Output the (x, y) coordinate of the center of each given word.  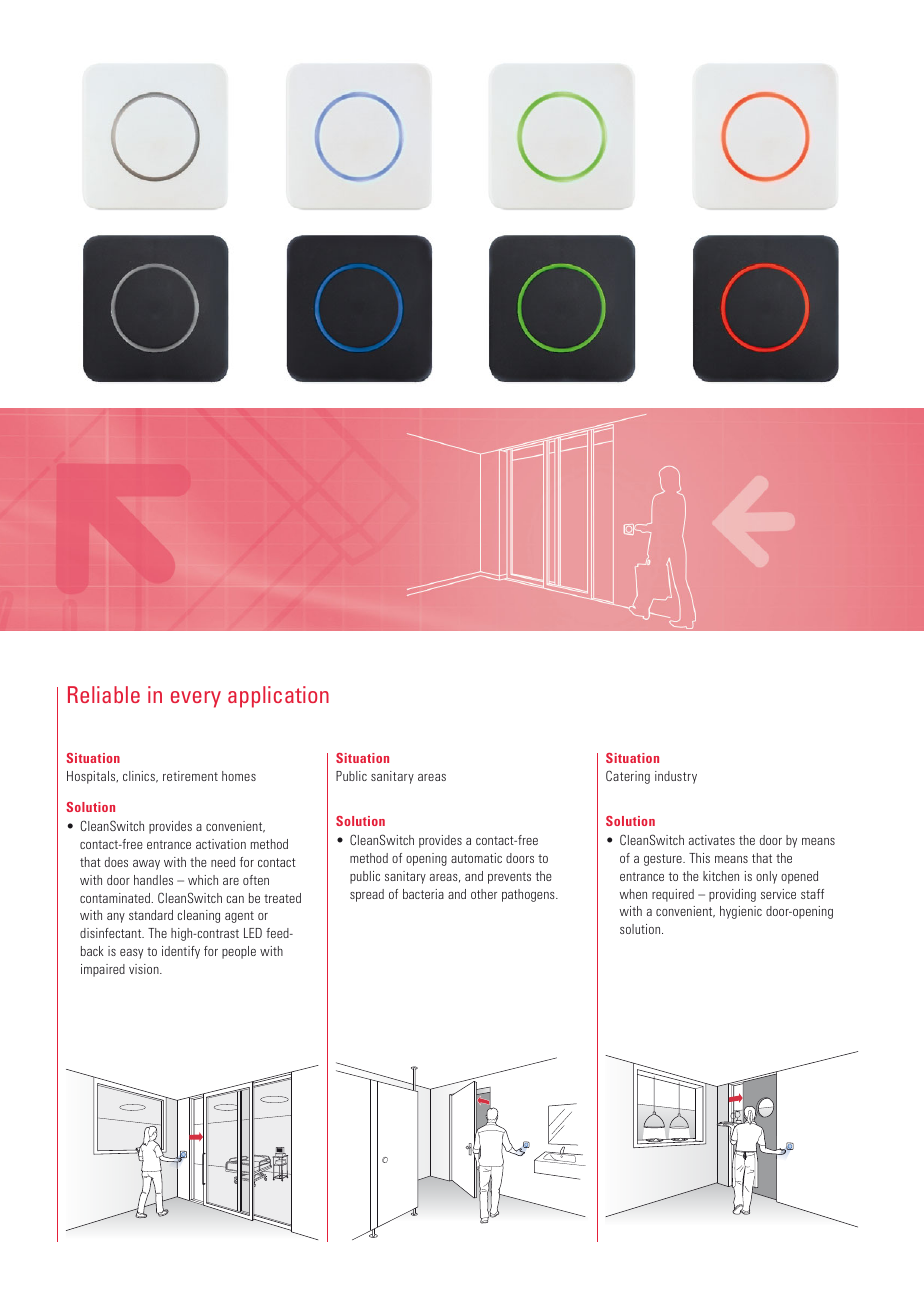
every (196, 699)
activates (712, 840)
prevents (509, 878)
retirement (190, 776)
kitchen (721, 876)
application (278, 697)
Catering (628, 777)
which (203, 880)
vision (145, 969)
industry (676, 777)
